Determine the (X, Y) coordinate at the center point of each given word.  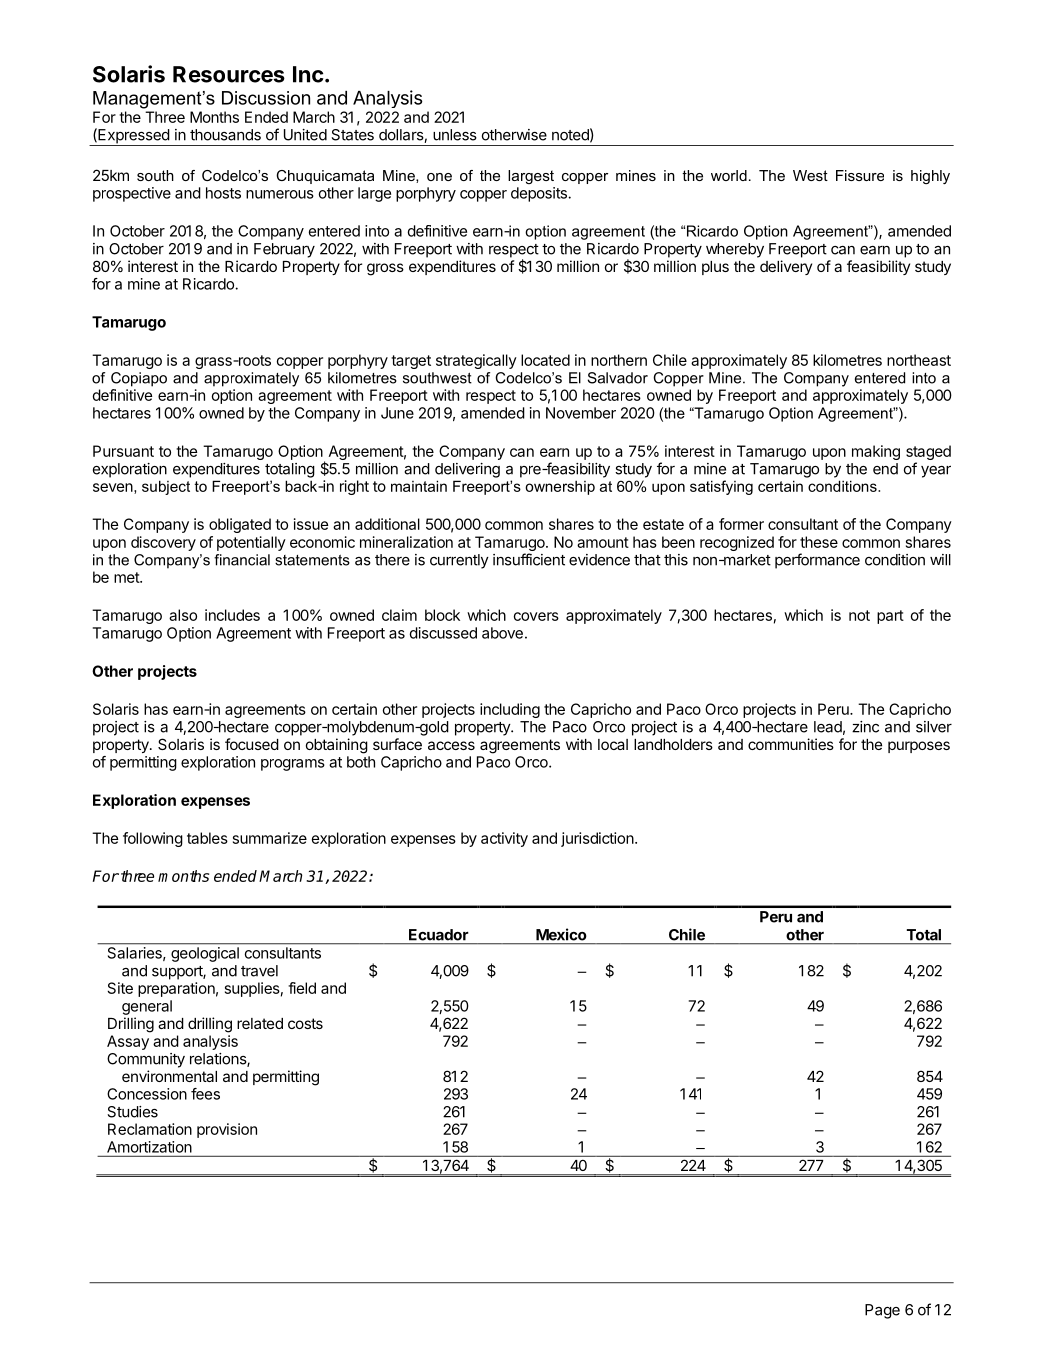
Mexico (561, 934)
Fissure (860, 175)
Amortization (149, 1147)
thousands (225, 135)
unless (455, 135)
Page (882, 1311)
